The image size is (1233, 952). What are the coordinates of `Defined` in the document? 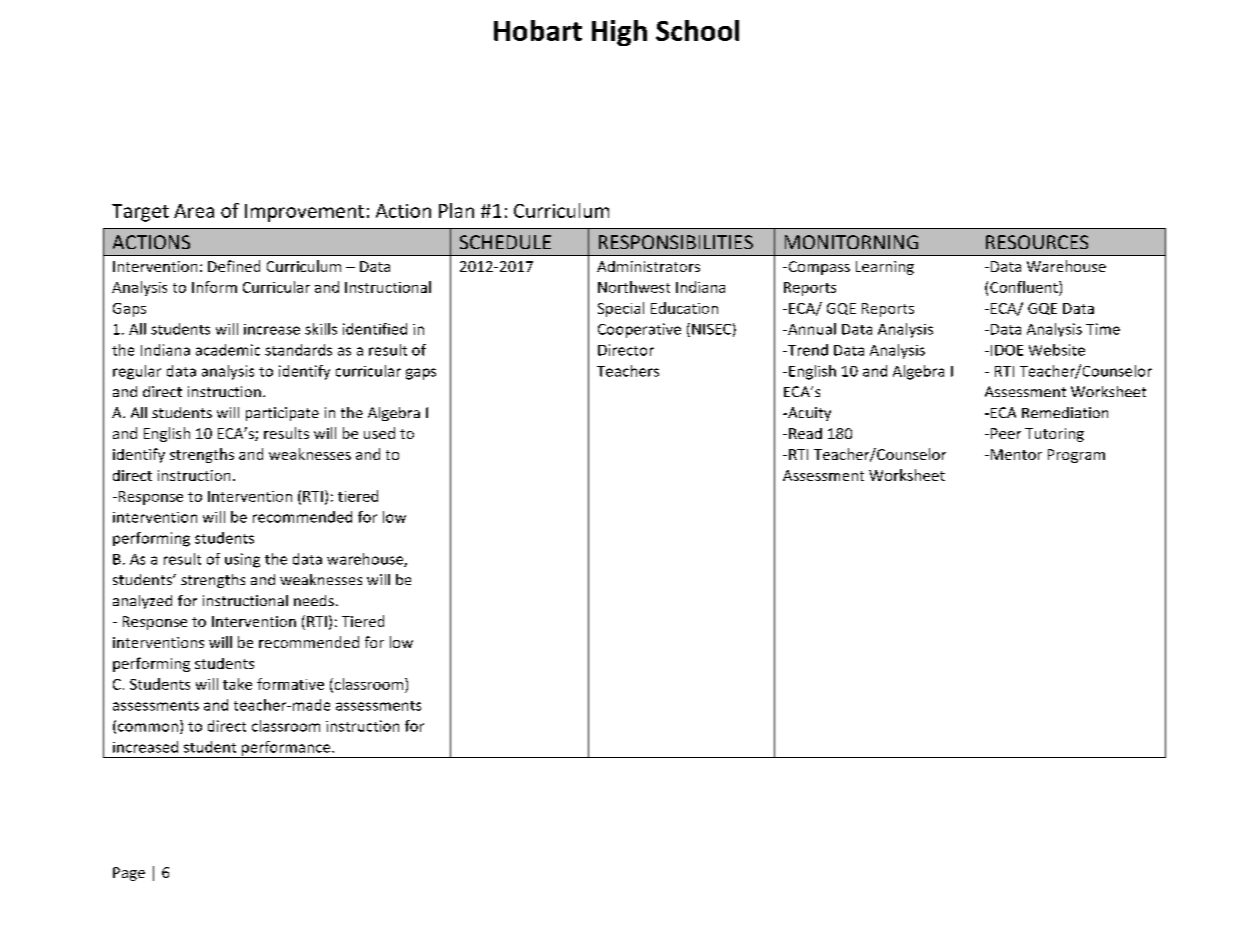 It's located at (234, 266).
